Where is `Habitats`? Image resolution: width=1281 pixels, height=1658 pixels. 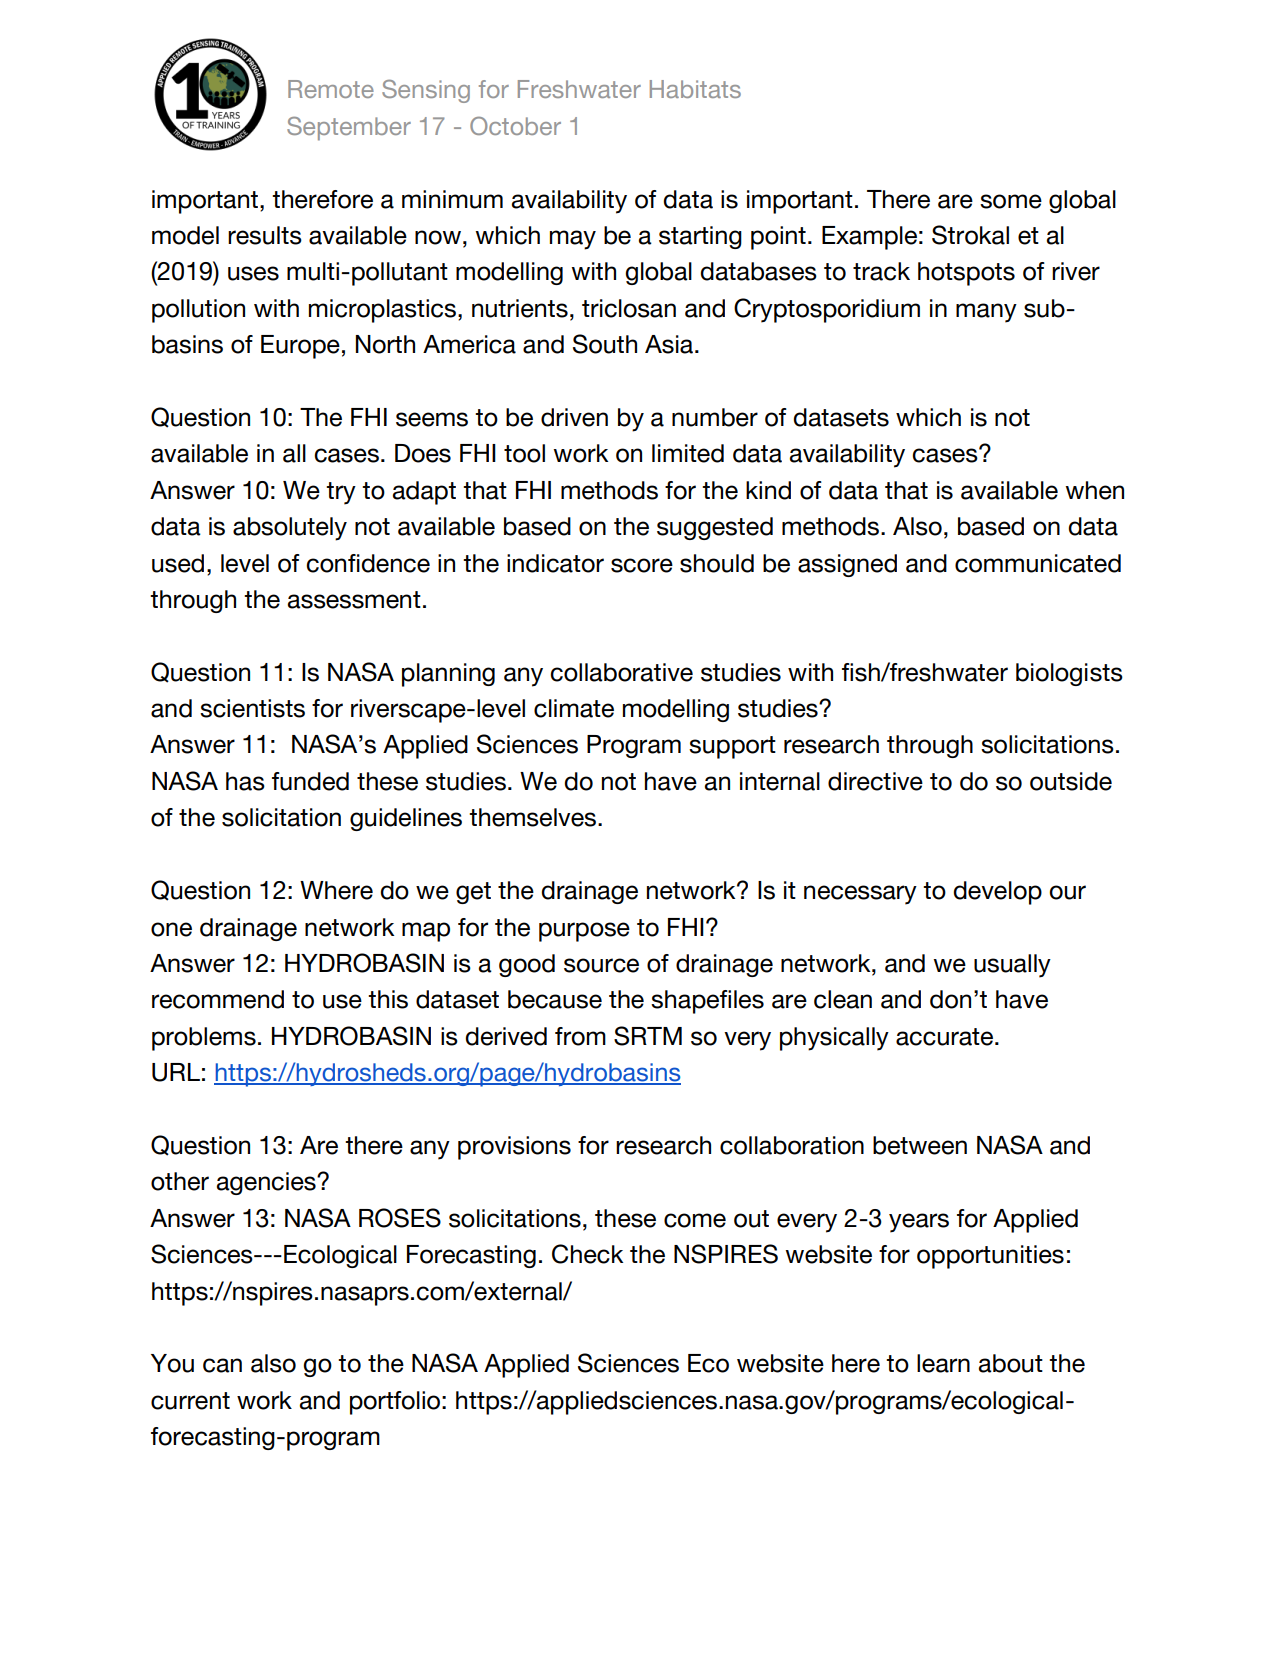 Habitats is located at coordinates (695, 89).
